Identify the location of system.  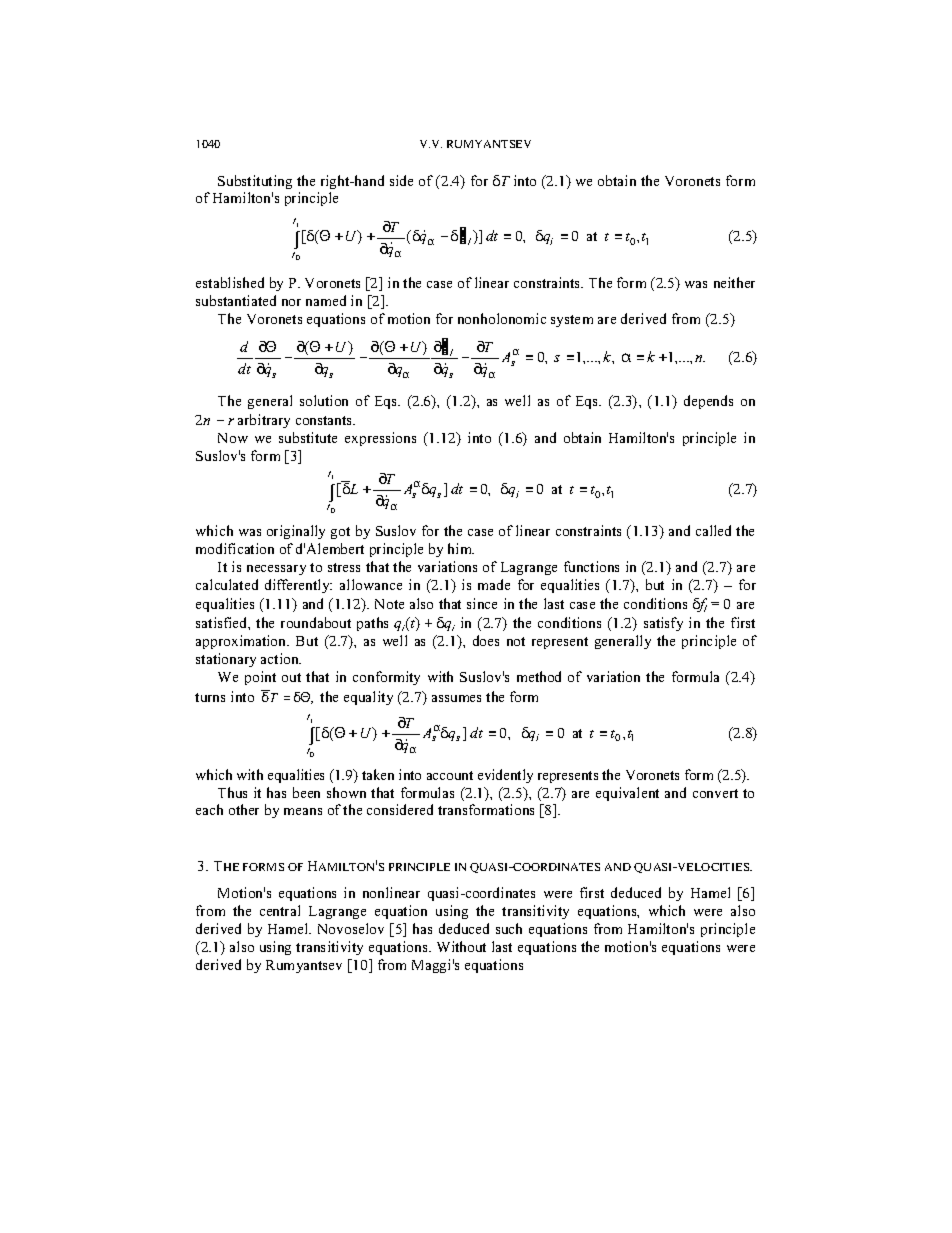
(572, 321).
